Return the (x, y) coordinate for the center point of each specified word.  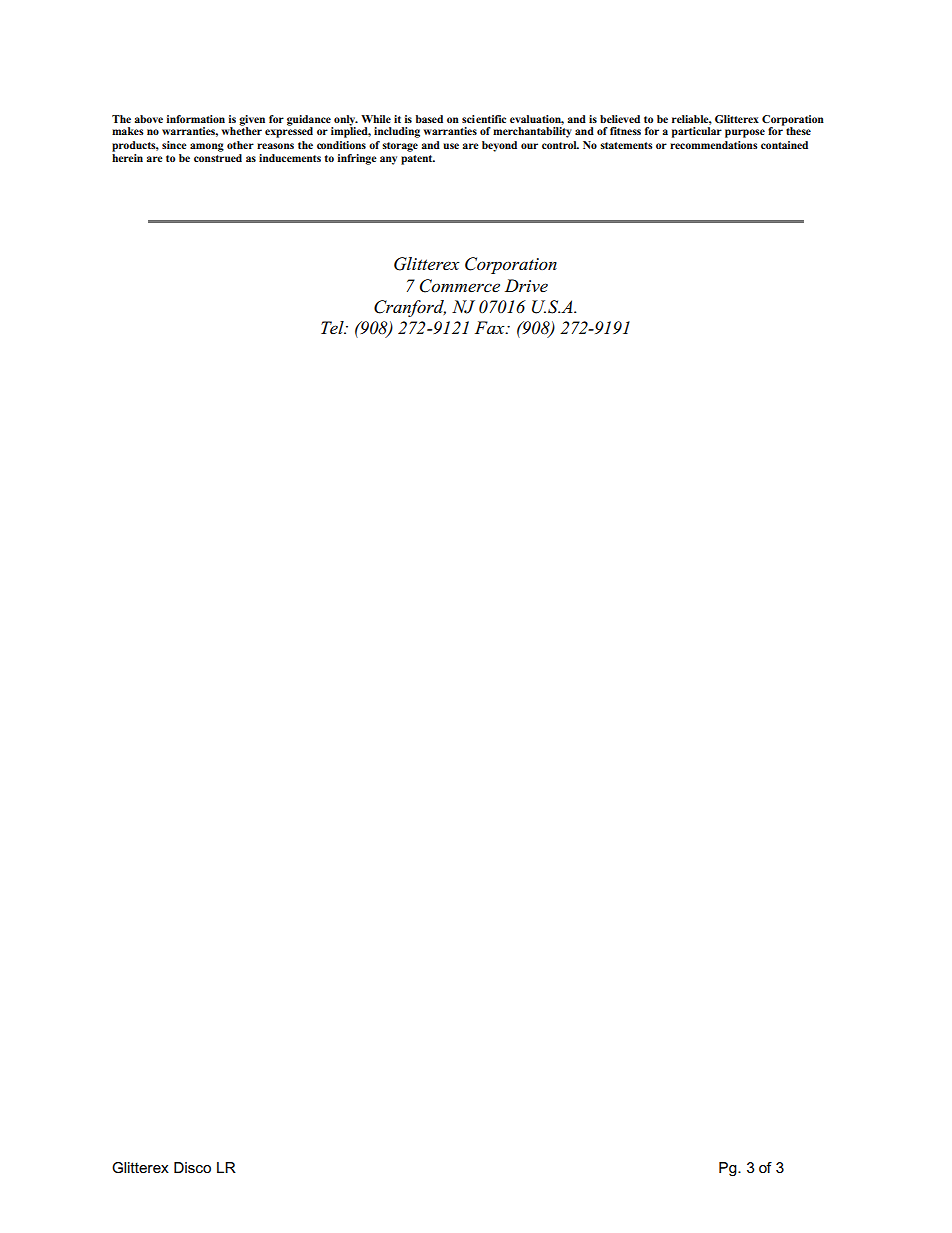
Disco (192, 1167)
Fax (491, 327)
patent (418, 160)
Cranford (410, 308)
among (207, 147)
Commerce (460, 286)
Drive (526, 285)
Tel (333, 327)
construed (218, 158)
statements (626, 145)
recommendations (714, 145)
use (451, 146)
